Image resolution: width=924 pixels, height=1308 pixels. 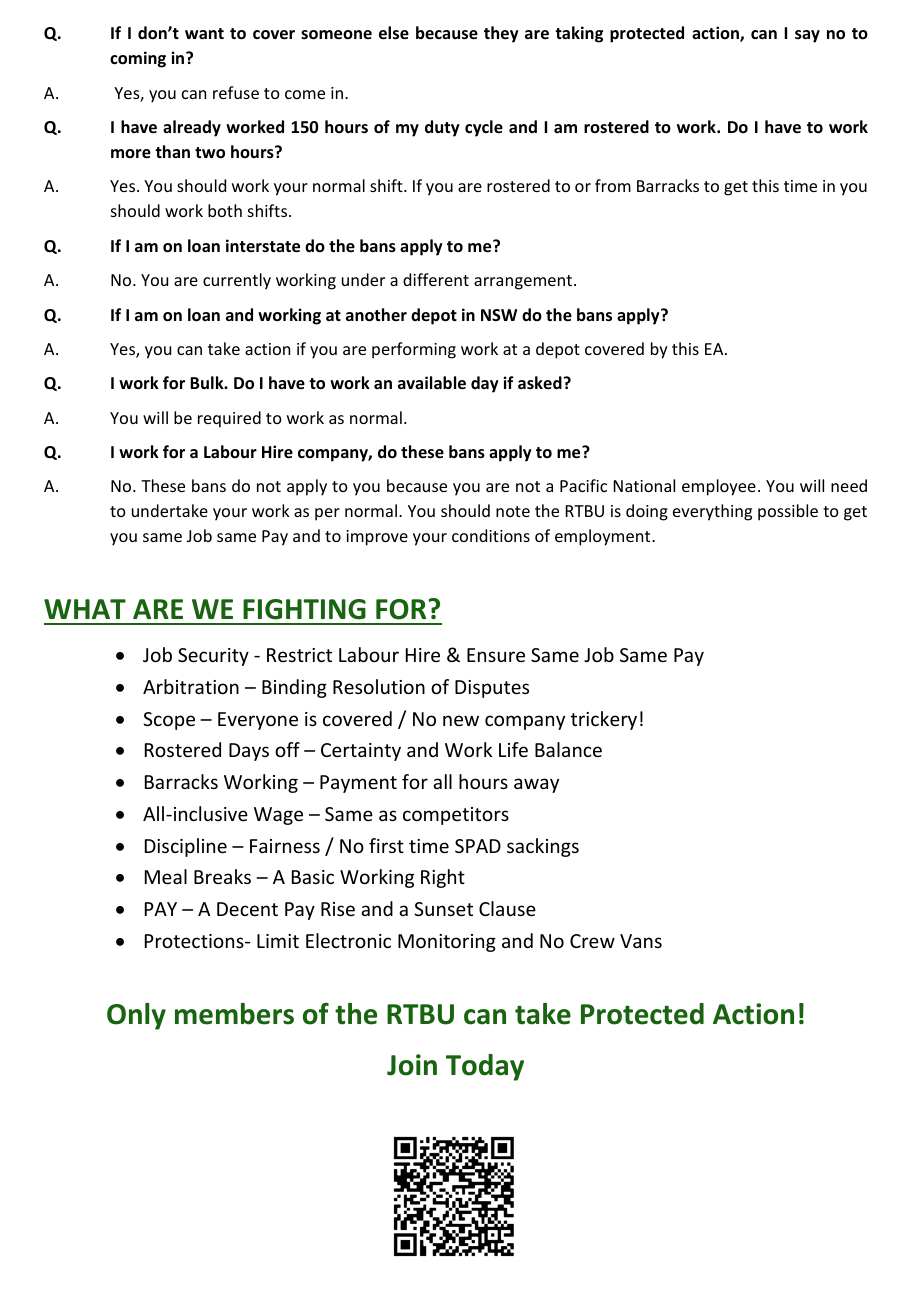 What do you see at coordinates (485, 1067) in the screenshot?
I see `Today` at bounding box center [485, 1067].
